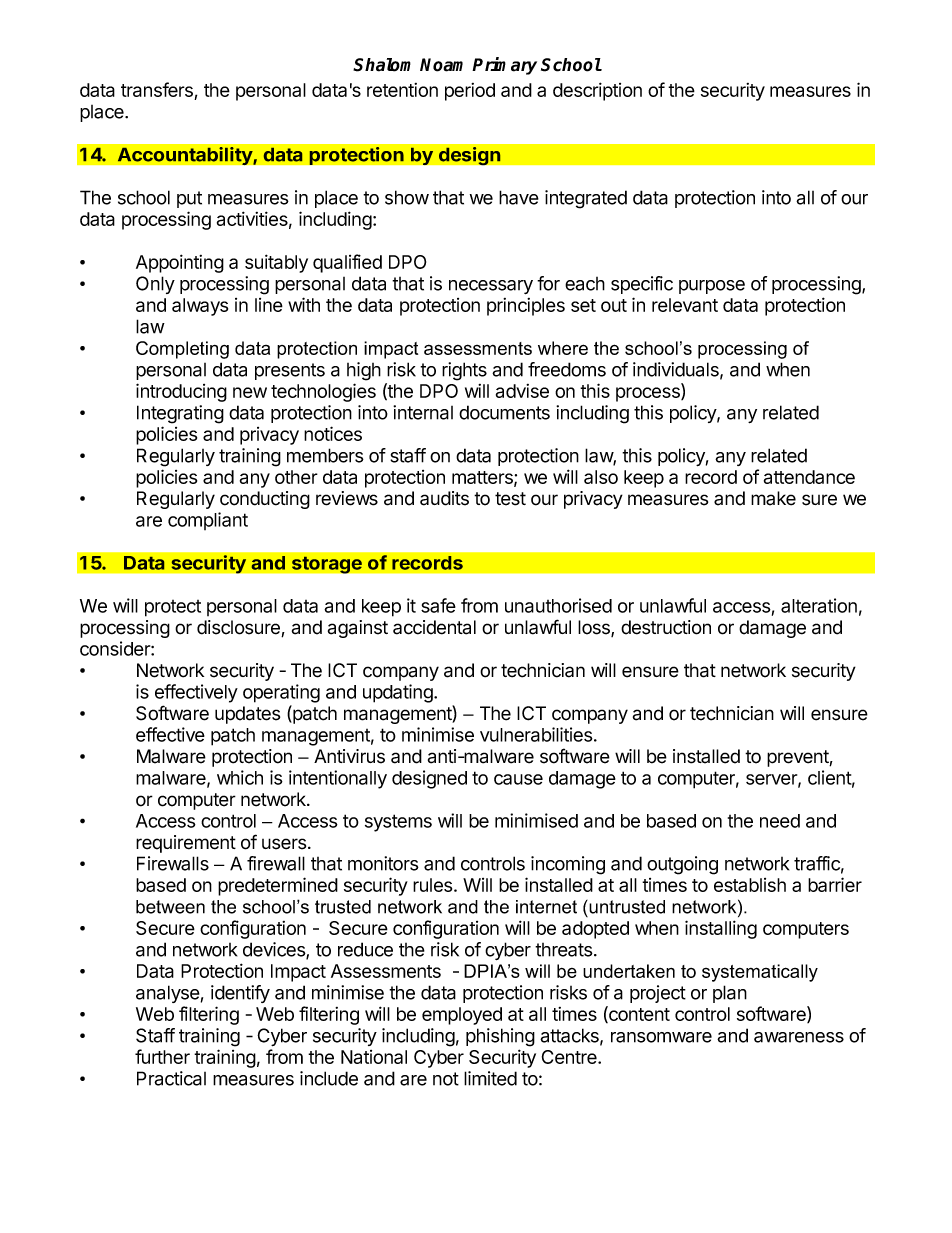 Image resolution: width=952 pixels, height=1233 pixels. What do you see at coordinates (470, 92) in the screenshot?
I see `period` at bounding box center [470, 92].
